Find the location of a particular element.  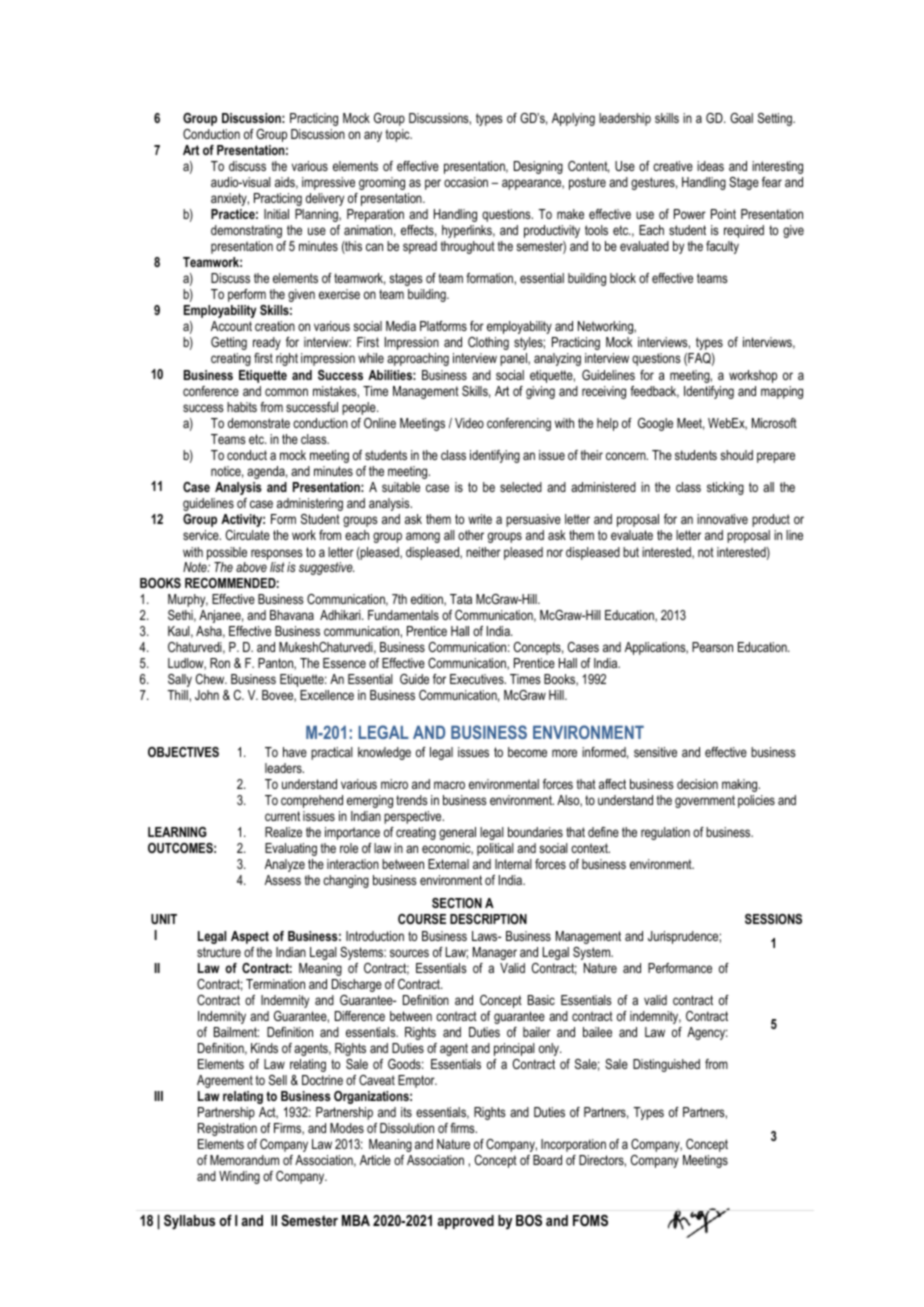

Winding is located at coordinates (239, 1177).
